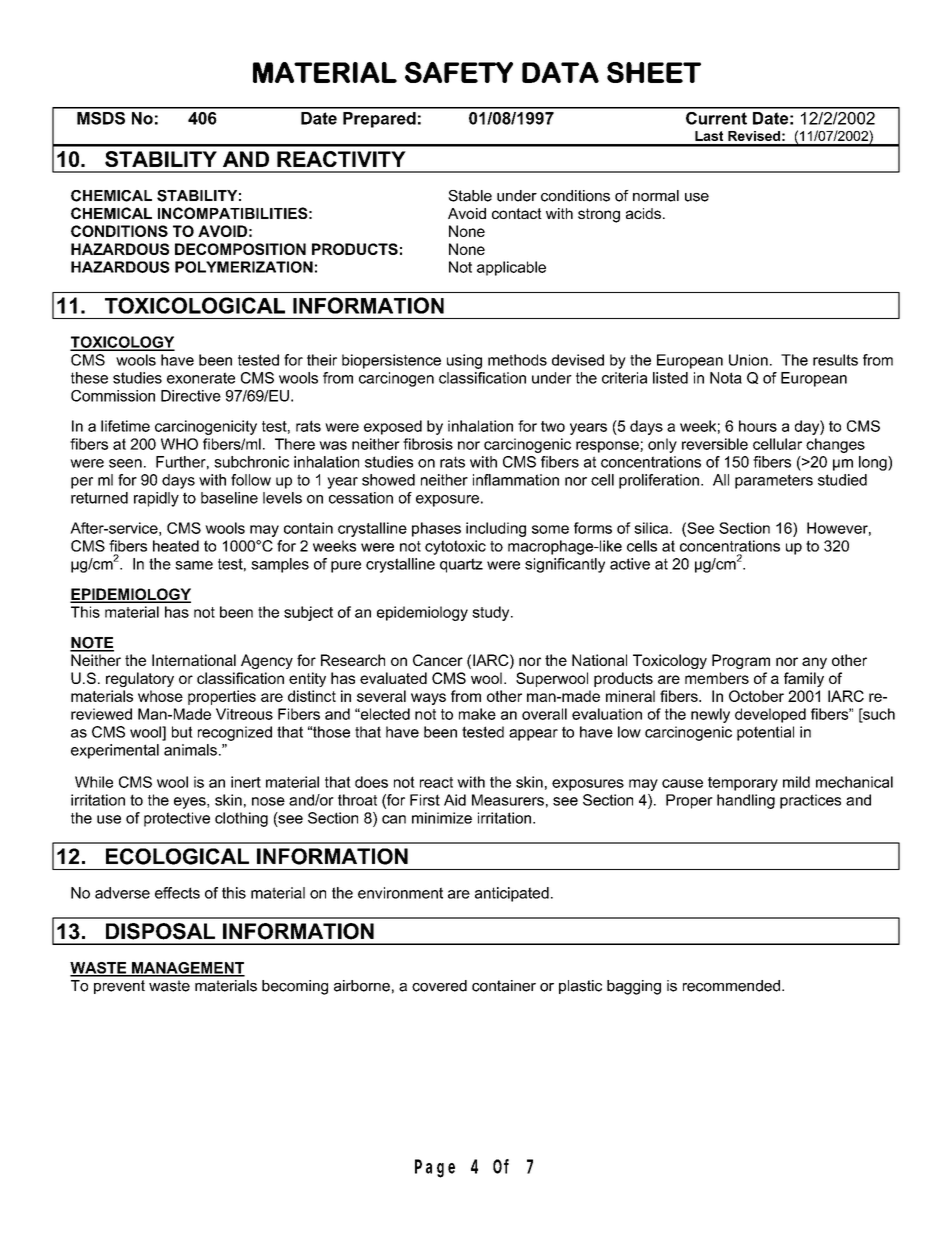  What do you see at coordinates (754, 136) in the screenshot?
I see `Revised` at bounding box center [754, 136].
